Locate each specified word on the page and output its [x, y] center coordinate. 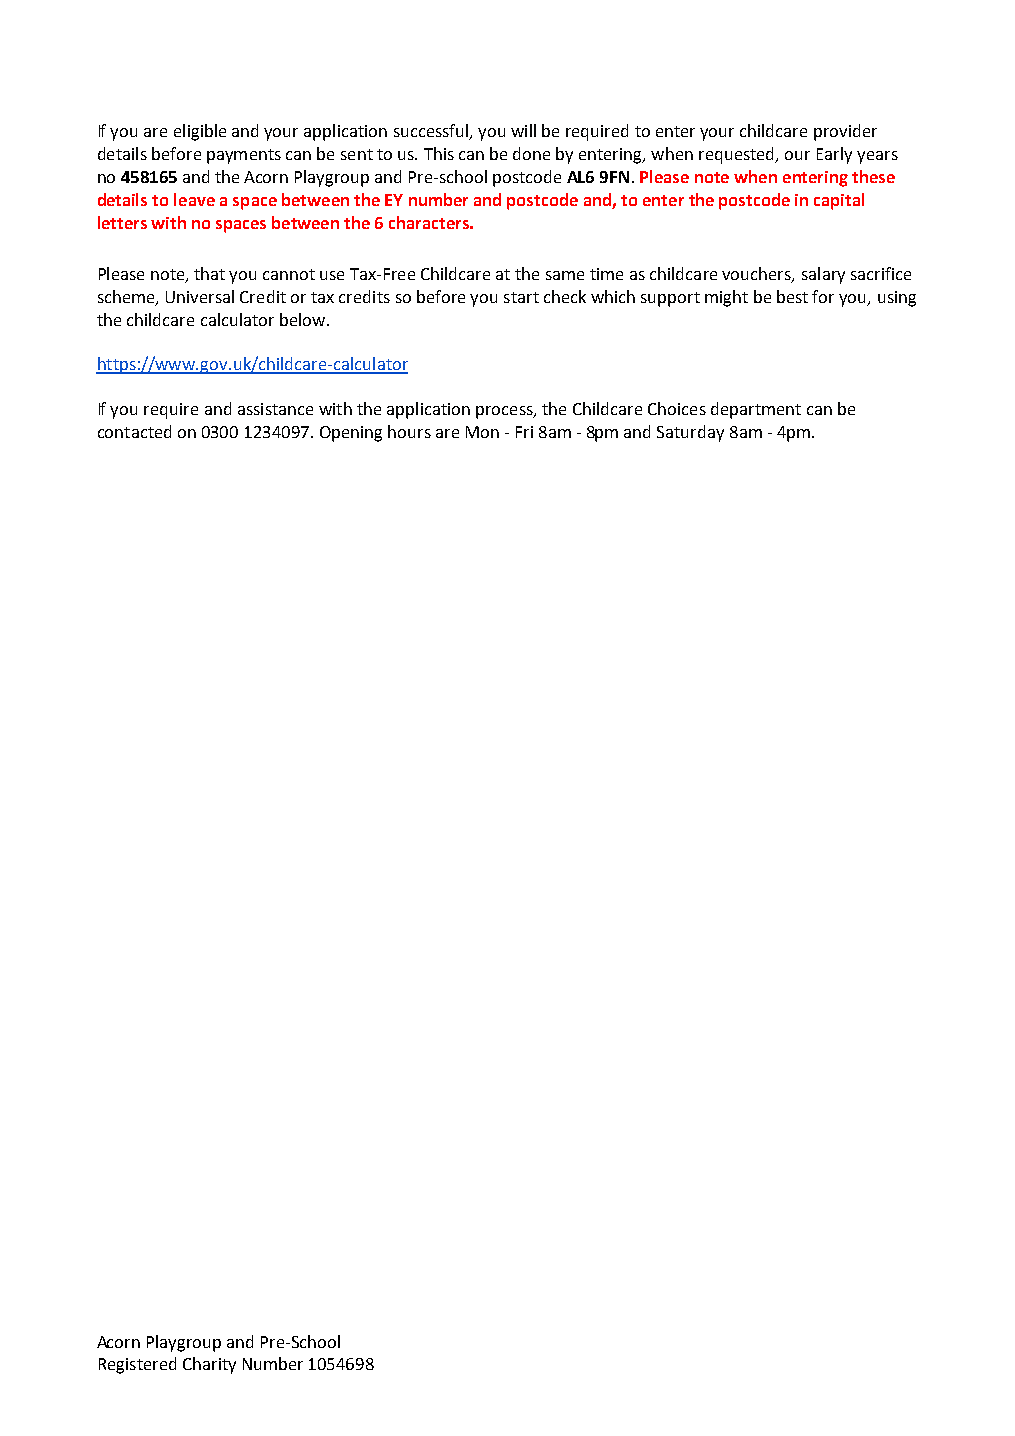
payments [244, 156]
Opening [351, 434]
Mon [482, 432]
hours [409, 431]
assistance [275, 409]
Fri [524, 432]
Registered [137, 1365]
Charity [209, 1365]
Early [834, 155]
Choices [677, 408]
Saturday [690, 433]
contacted [134, 431]
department [756, 410]
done [531, 153]
